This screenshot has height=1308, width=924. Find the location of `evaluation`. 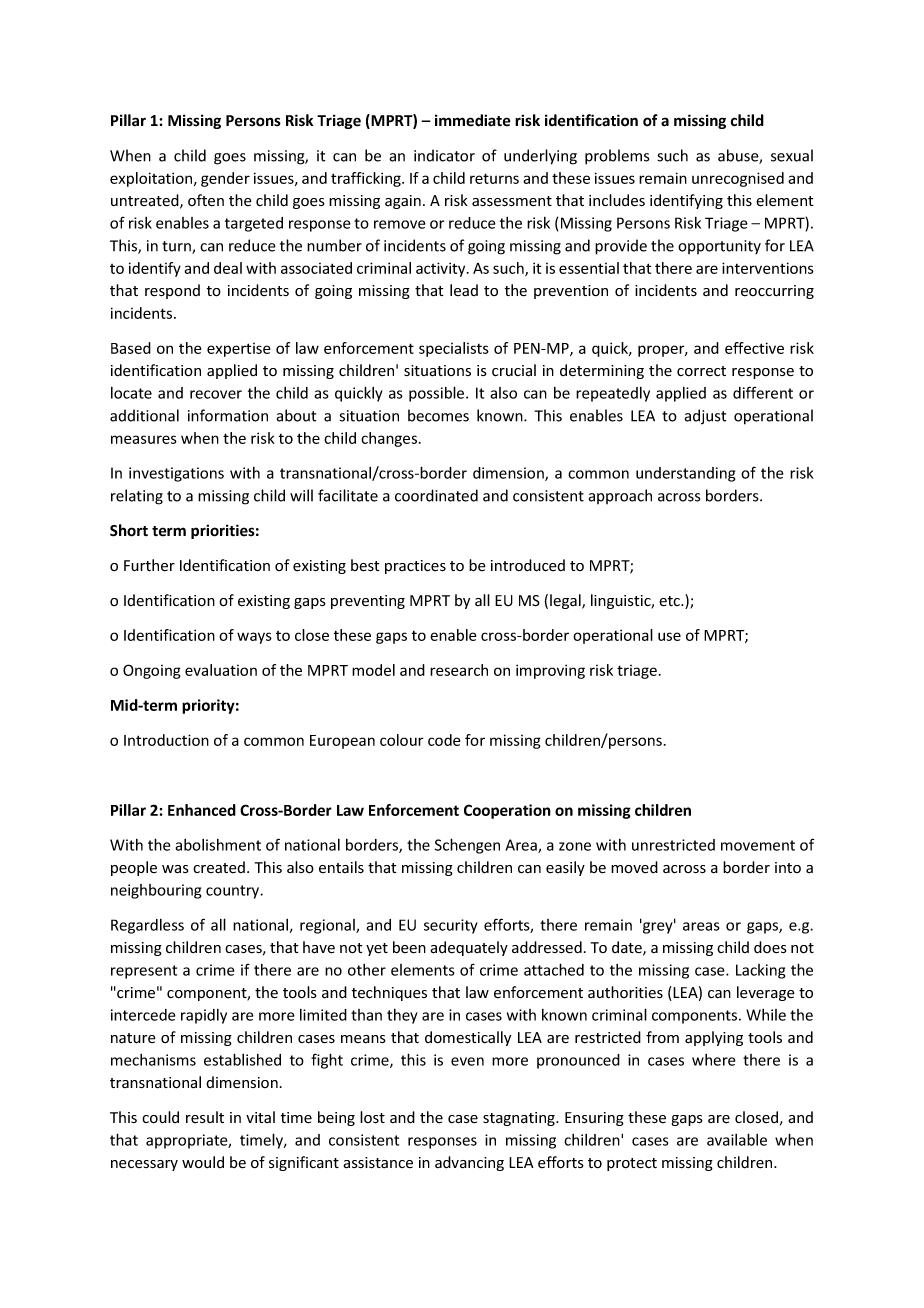

evaluation is located at coordinates (221, 670).
